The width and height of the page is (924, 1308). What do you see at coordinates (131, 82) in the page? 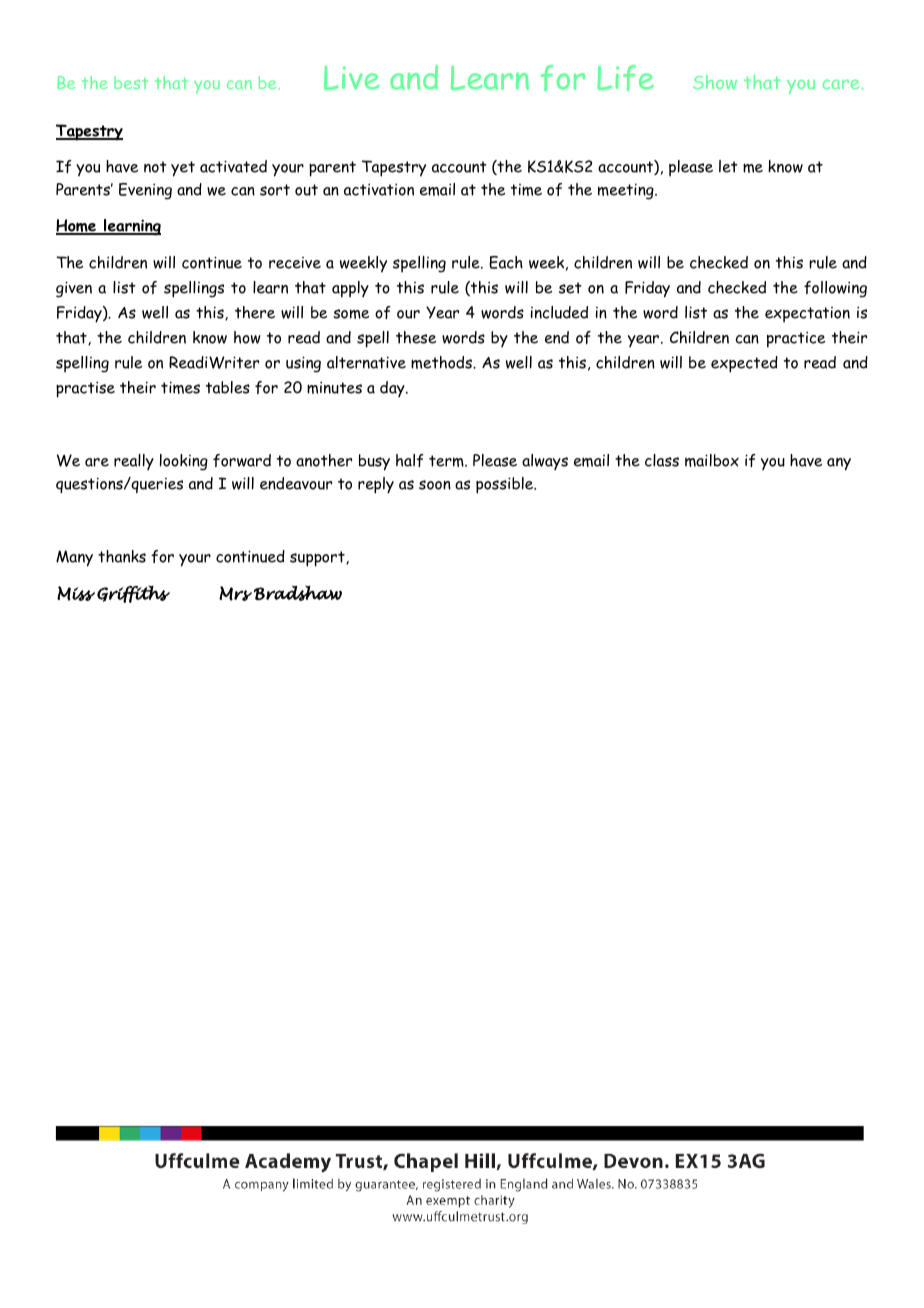
I see `best` at bounding box center [131, 82].
